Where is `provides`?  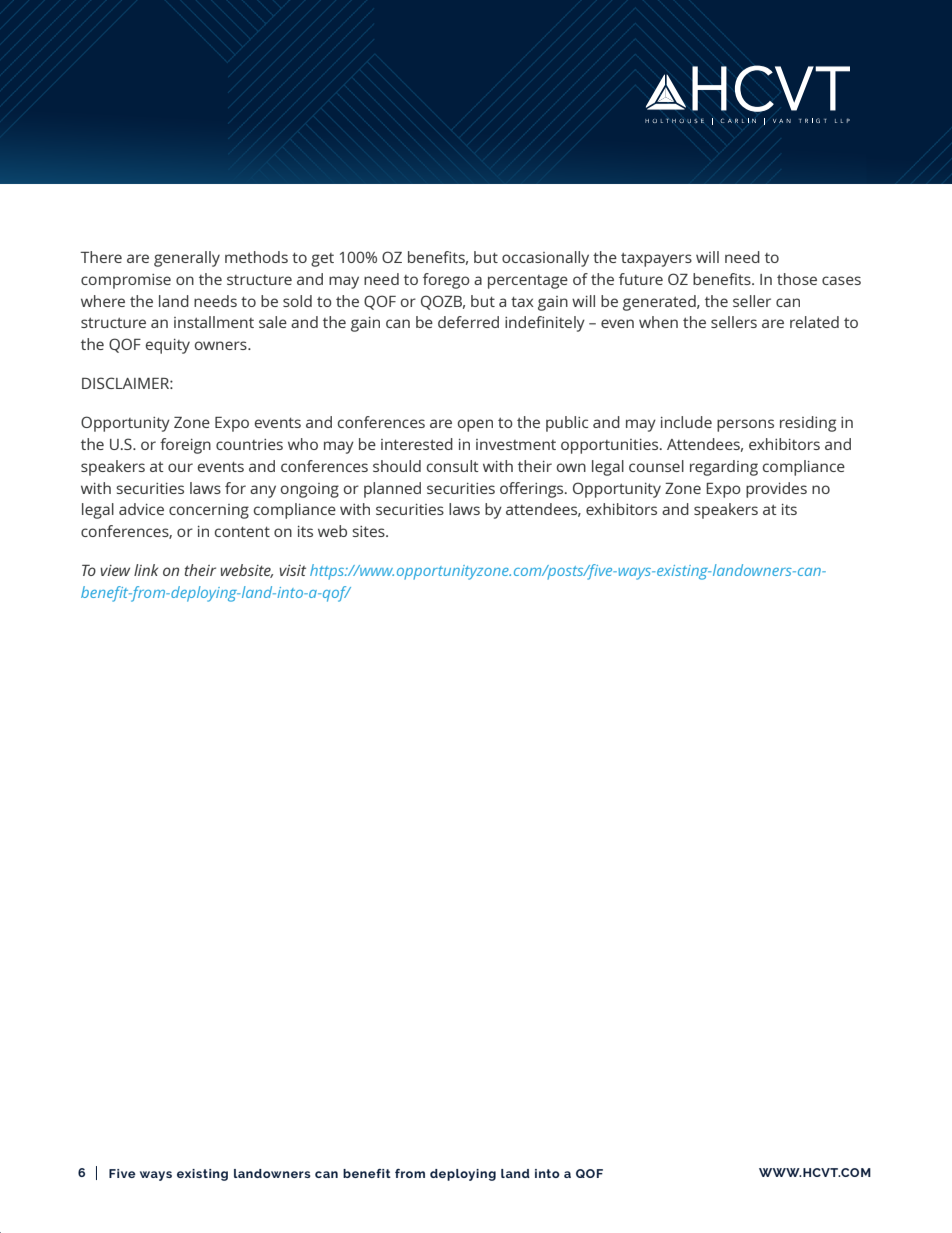 provides is located at coordinates (776, 490).
